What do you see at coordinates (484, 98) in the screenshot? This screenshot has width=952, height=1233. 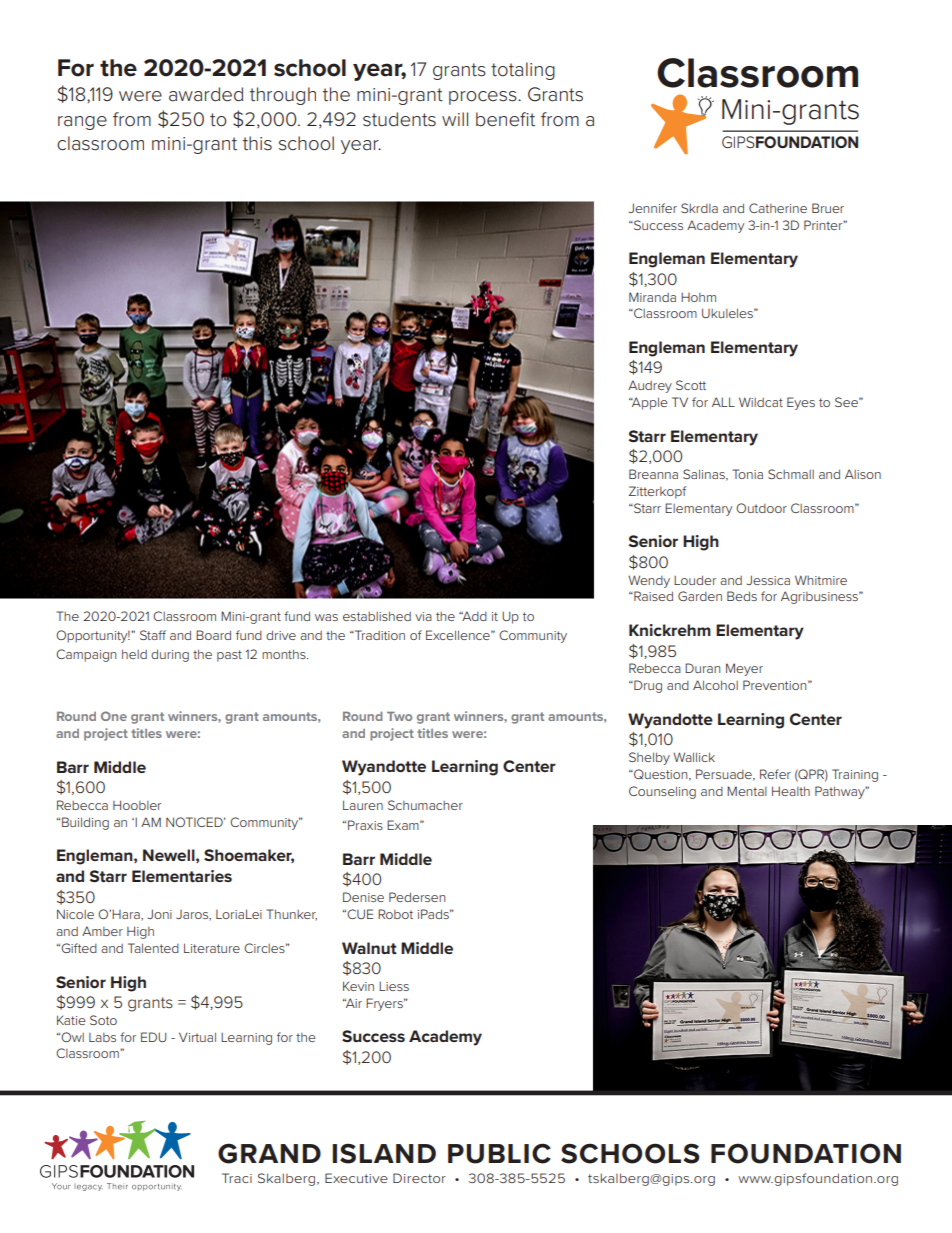 I see `process` at bounding box center [484, 98].
